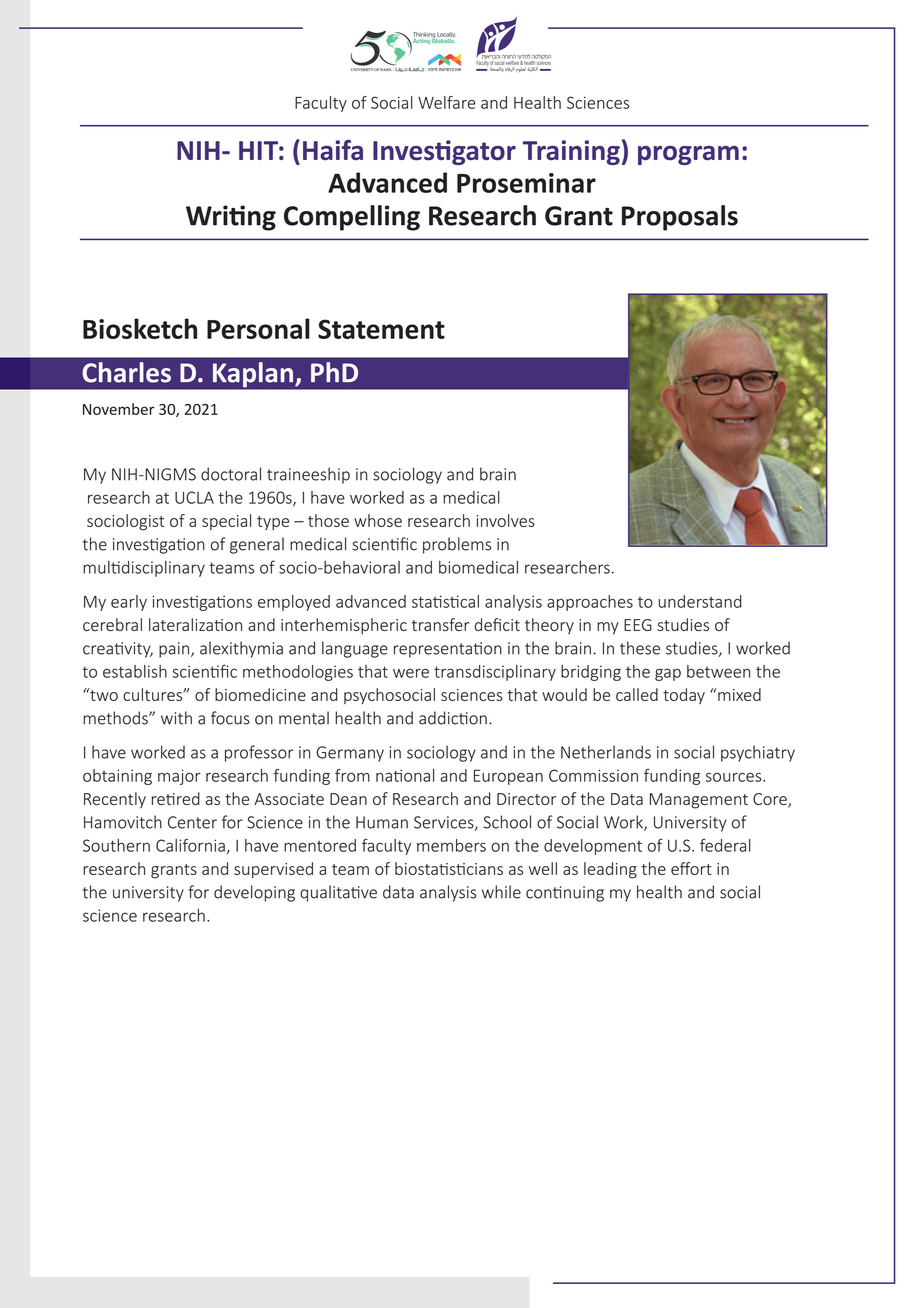  Describe the element at coordinates (700, 601) in the document. I see `understand` at that location.
